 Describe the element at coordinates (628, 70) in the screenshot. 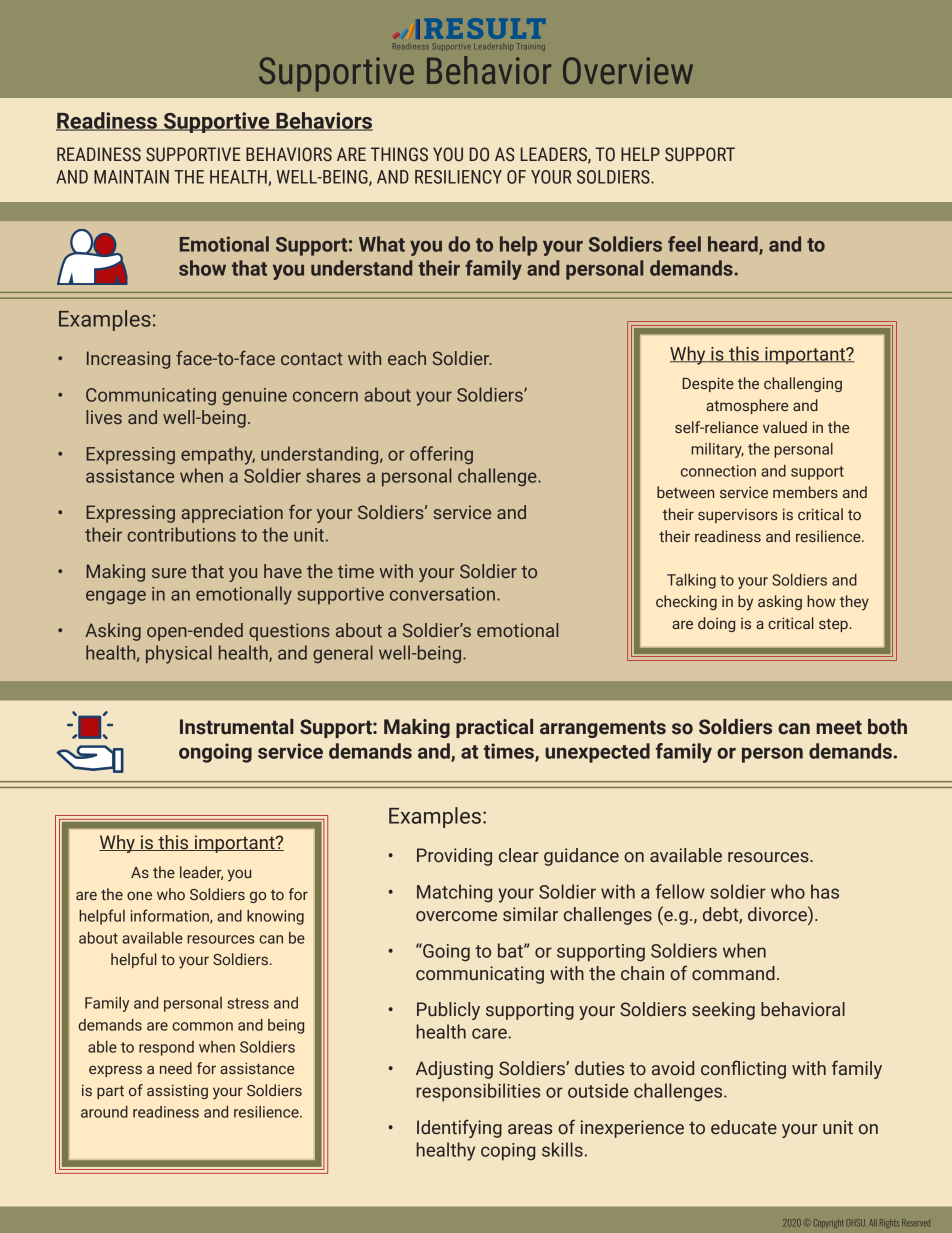

I see `Overview` at that location.
